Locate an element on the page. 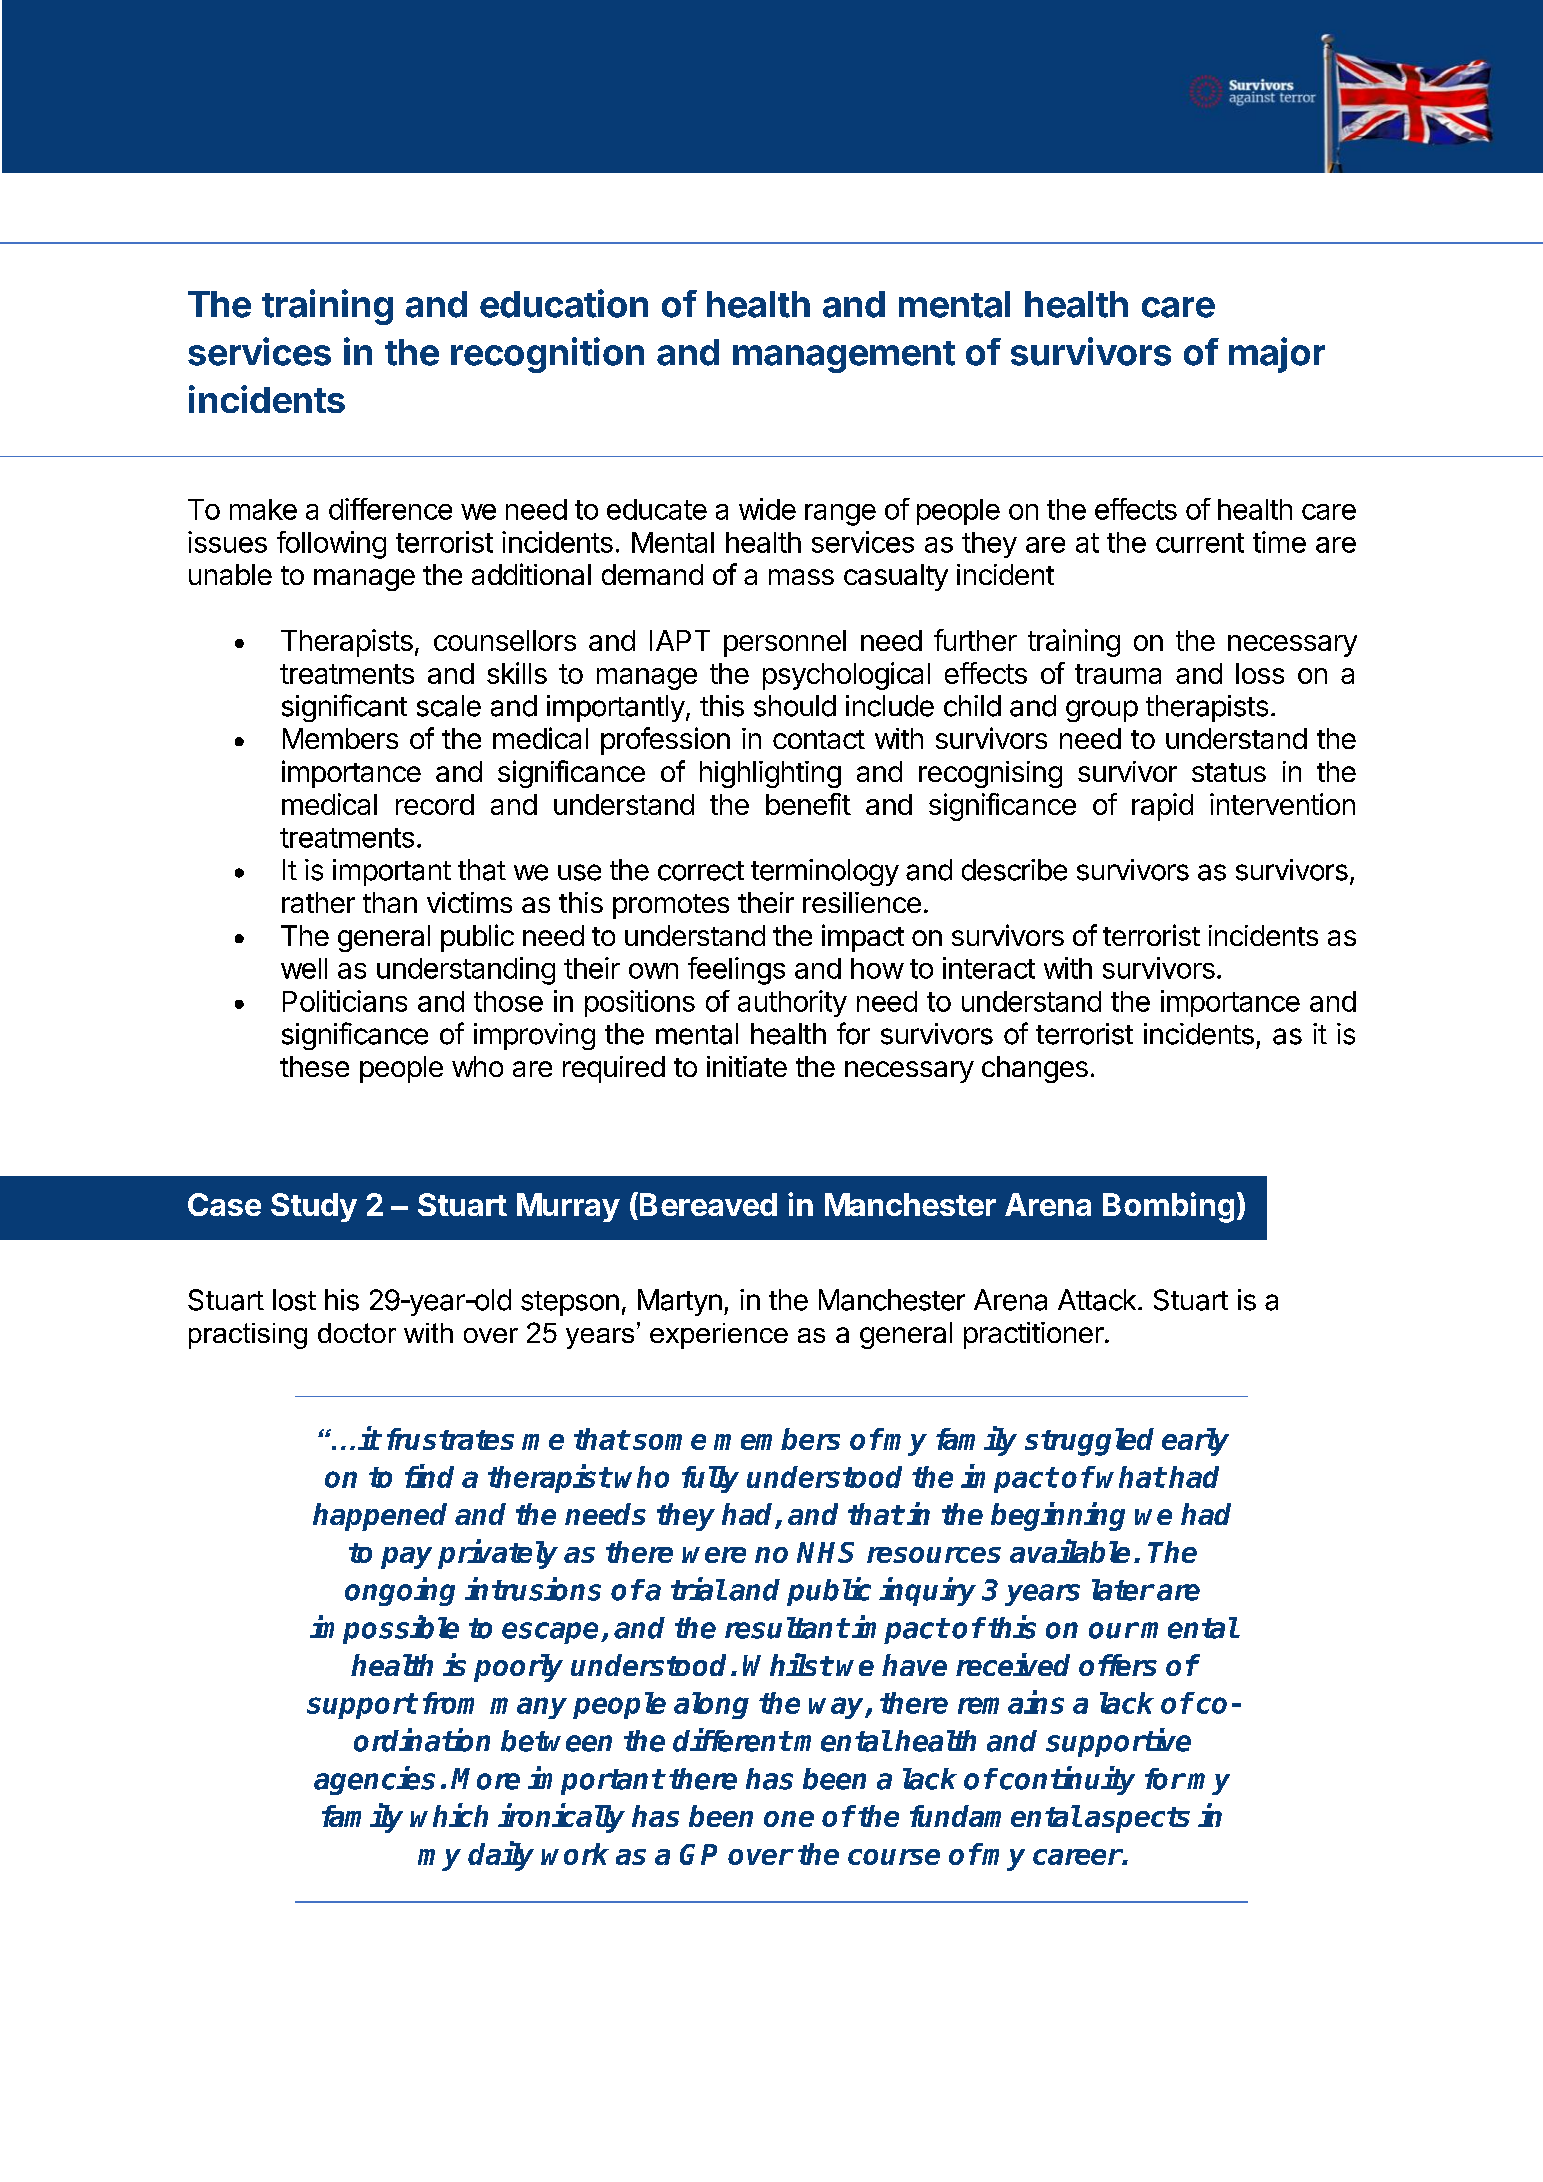 The width and height of the image is (1543, 2182). education is located at coordinates (564, 303).
